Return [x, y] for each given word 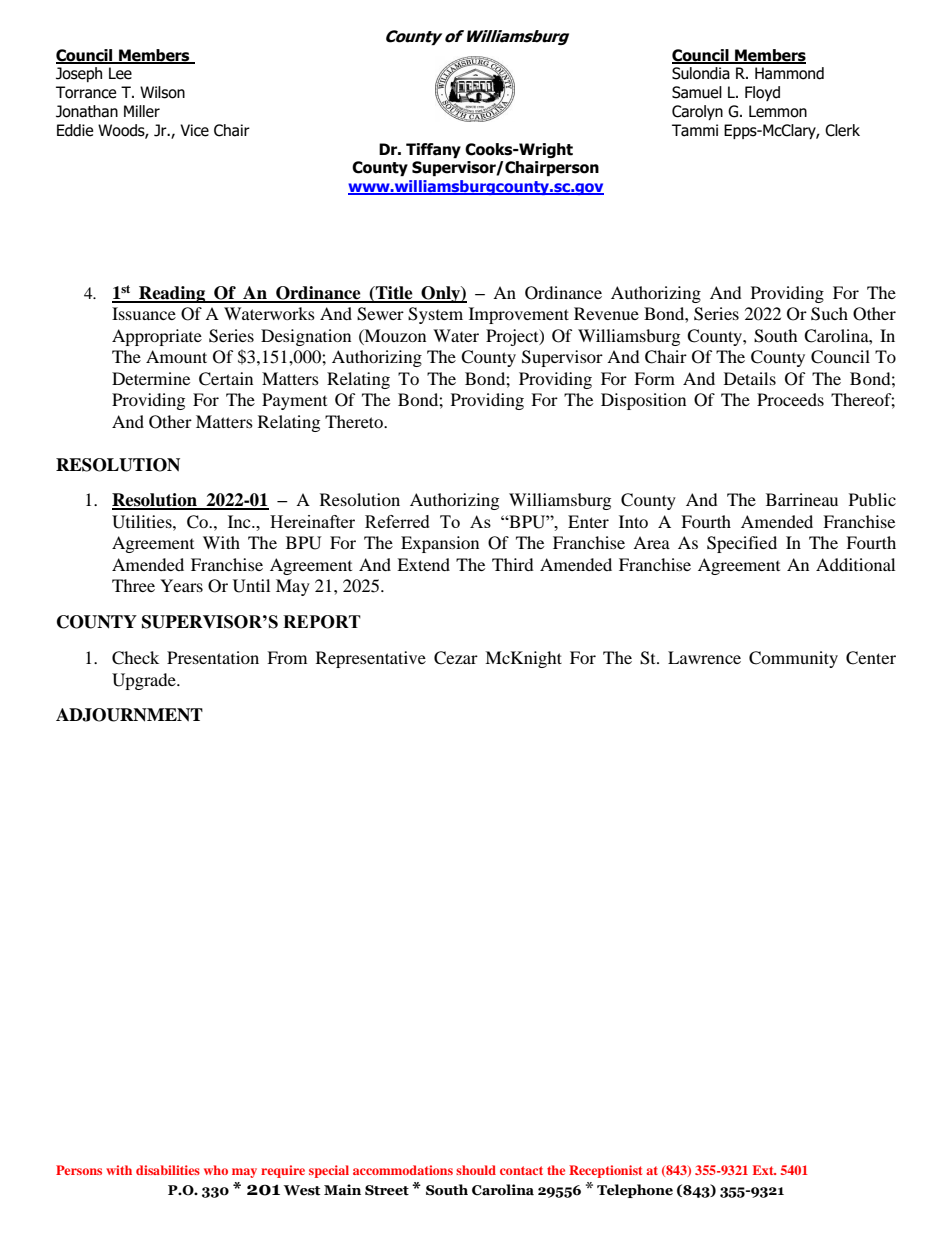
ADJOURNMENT [129, 715]
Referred [397, 521]
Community [793, 659]
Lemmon [778, 111]
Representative [371, 659]
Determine [151, 378]
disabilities [168, 1170]
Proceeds [790, 399]
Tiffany [433, 150]
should [476, 1170]
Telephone [635, 1191]
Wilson [162, 92]
